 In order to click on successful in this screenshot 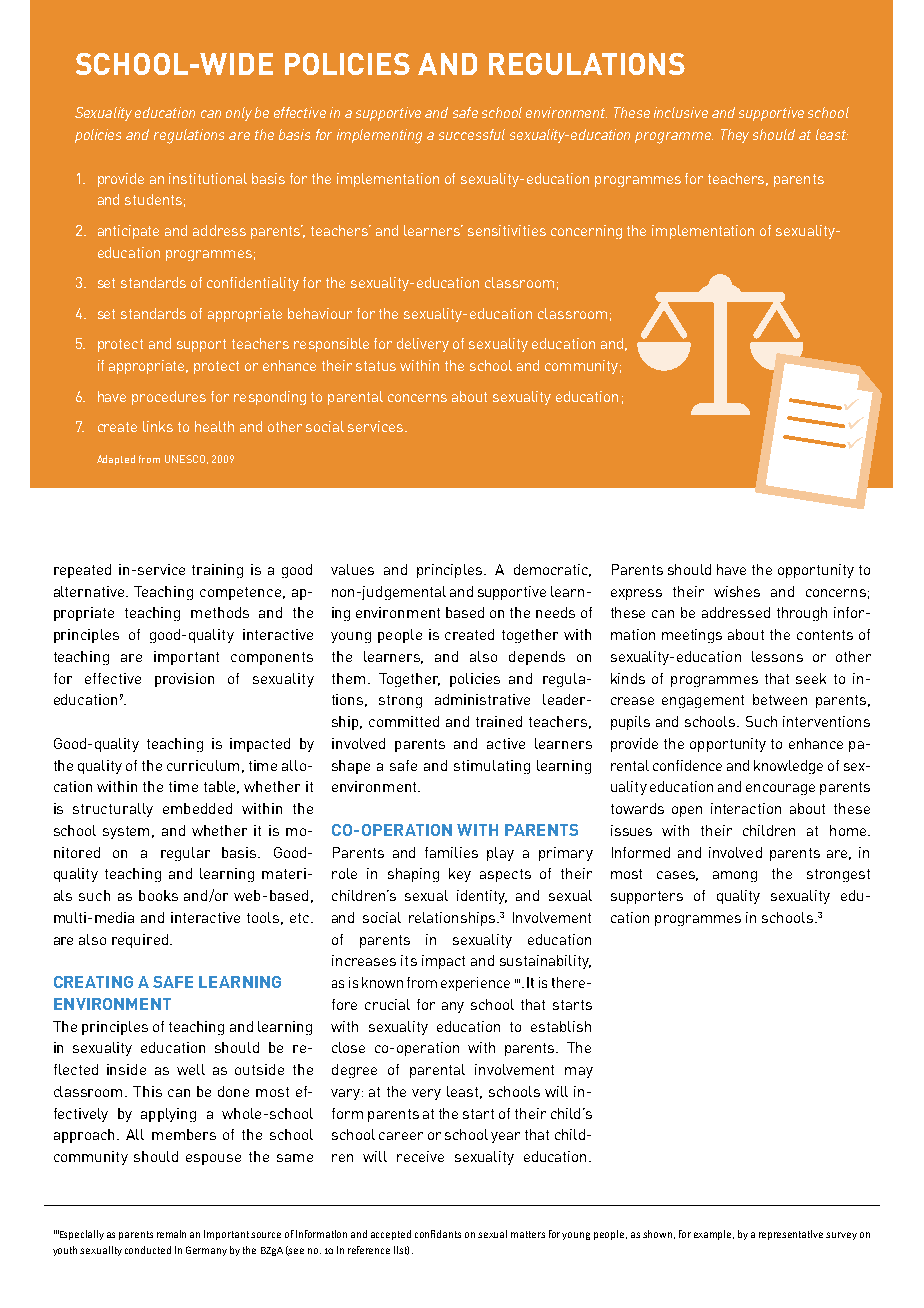, I will do `click(472, 134)`.
